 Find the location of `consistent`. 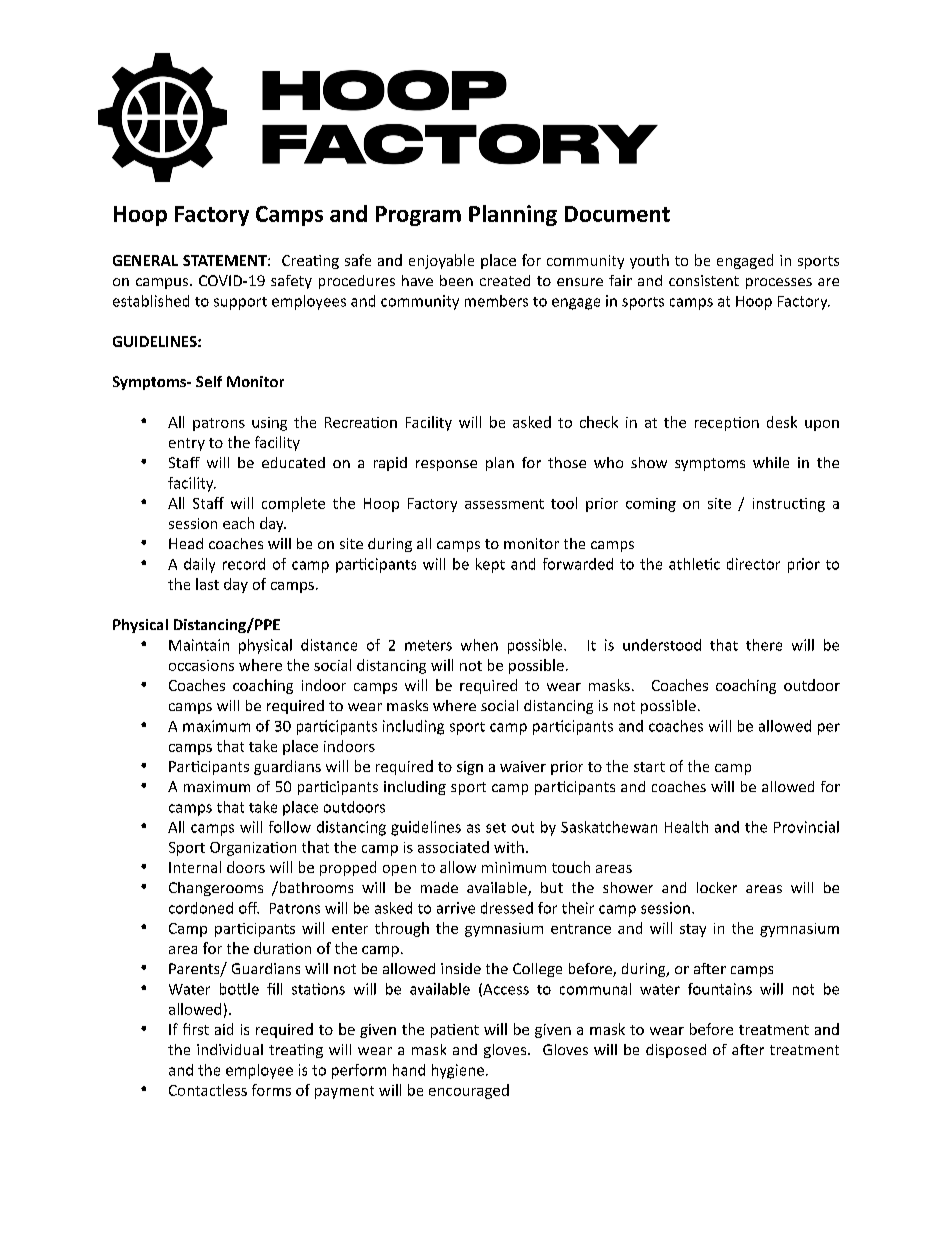

consistent is located at coordinates (704, 280).
